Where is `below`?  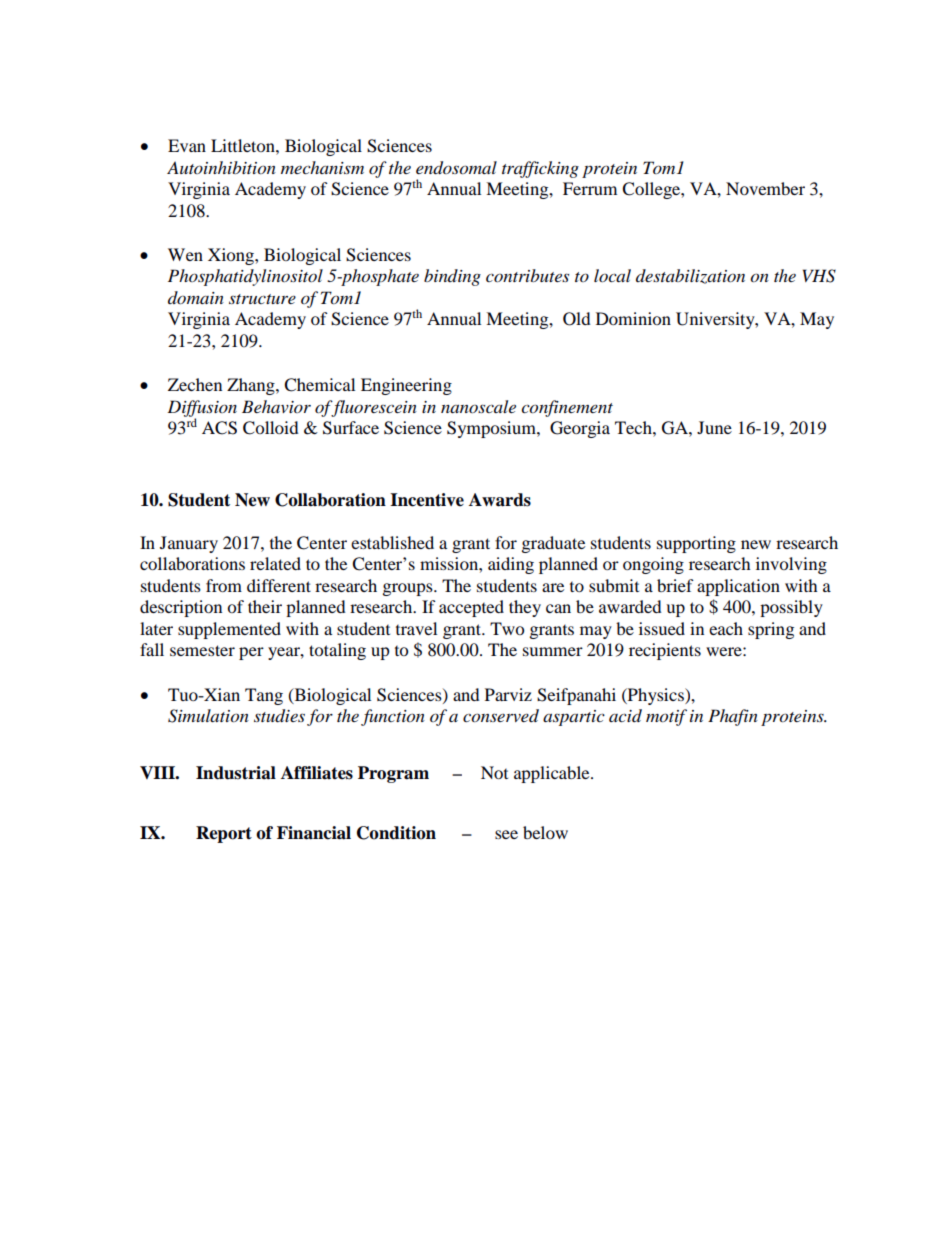
below is located at coordinates (545, 832).
